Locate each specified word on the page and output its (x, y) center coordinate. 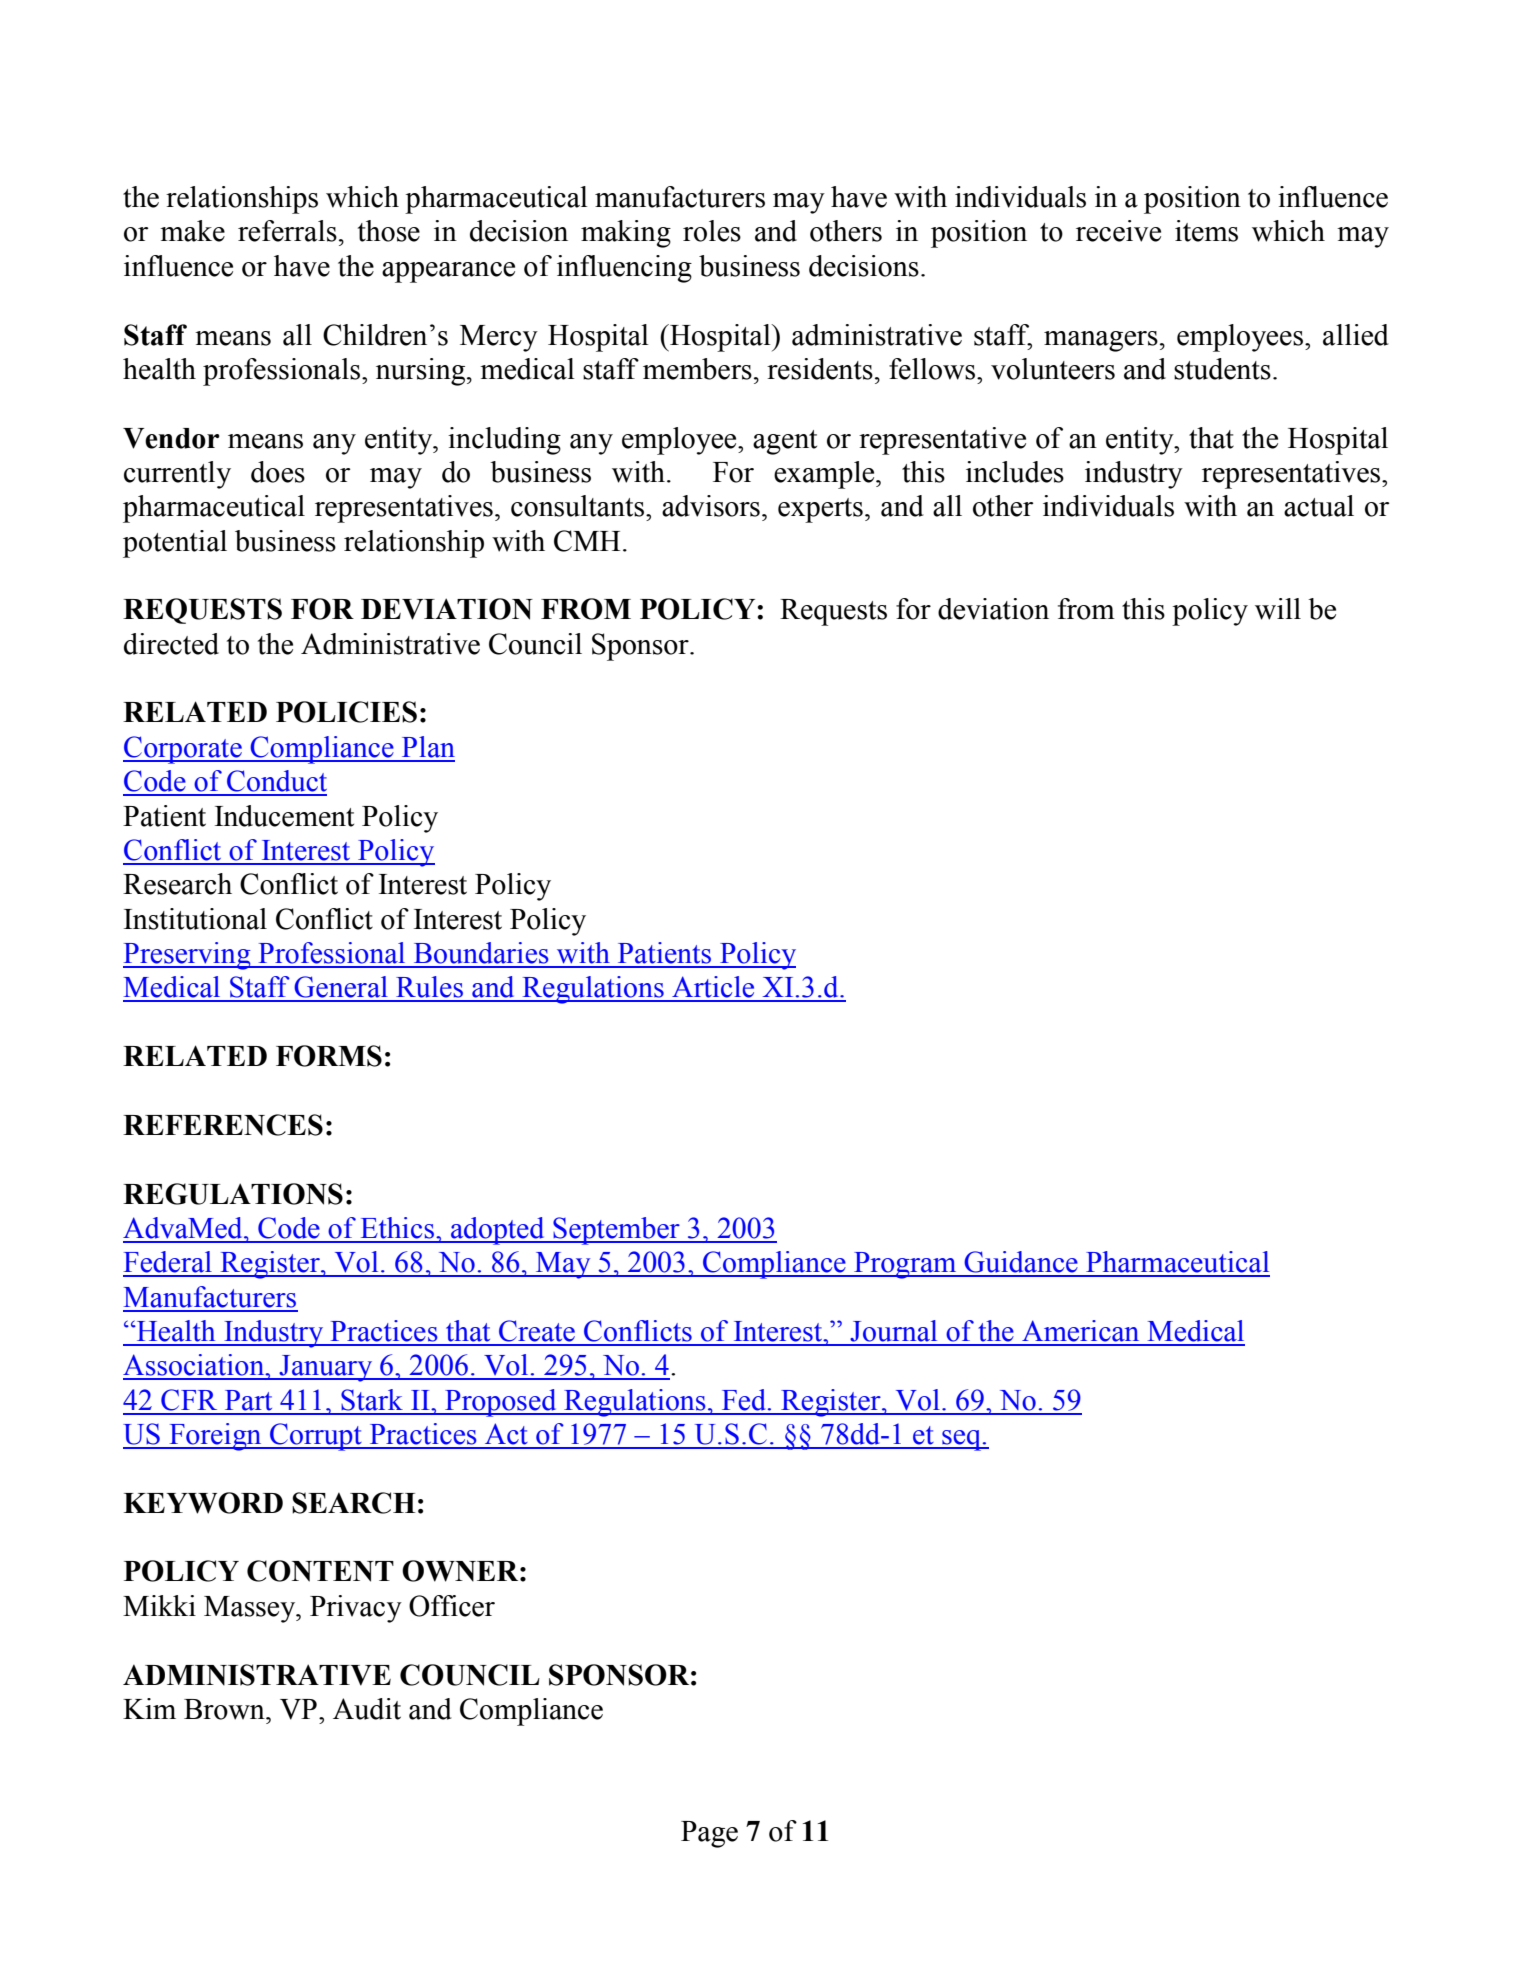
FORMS (329, 1056)
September (616, 1231)
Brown (225, 1709)
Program (905, 1265)
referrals (287, 231)
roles (712, 231)
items (1206, 231)
